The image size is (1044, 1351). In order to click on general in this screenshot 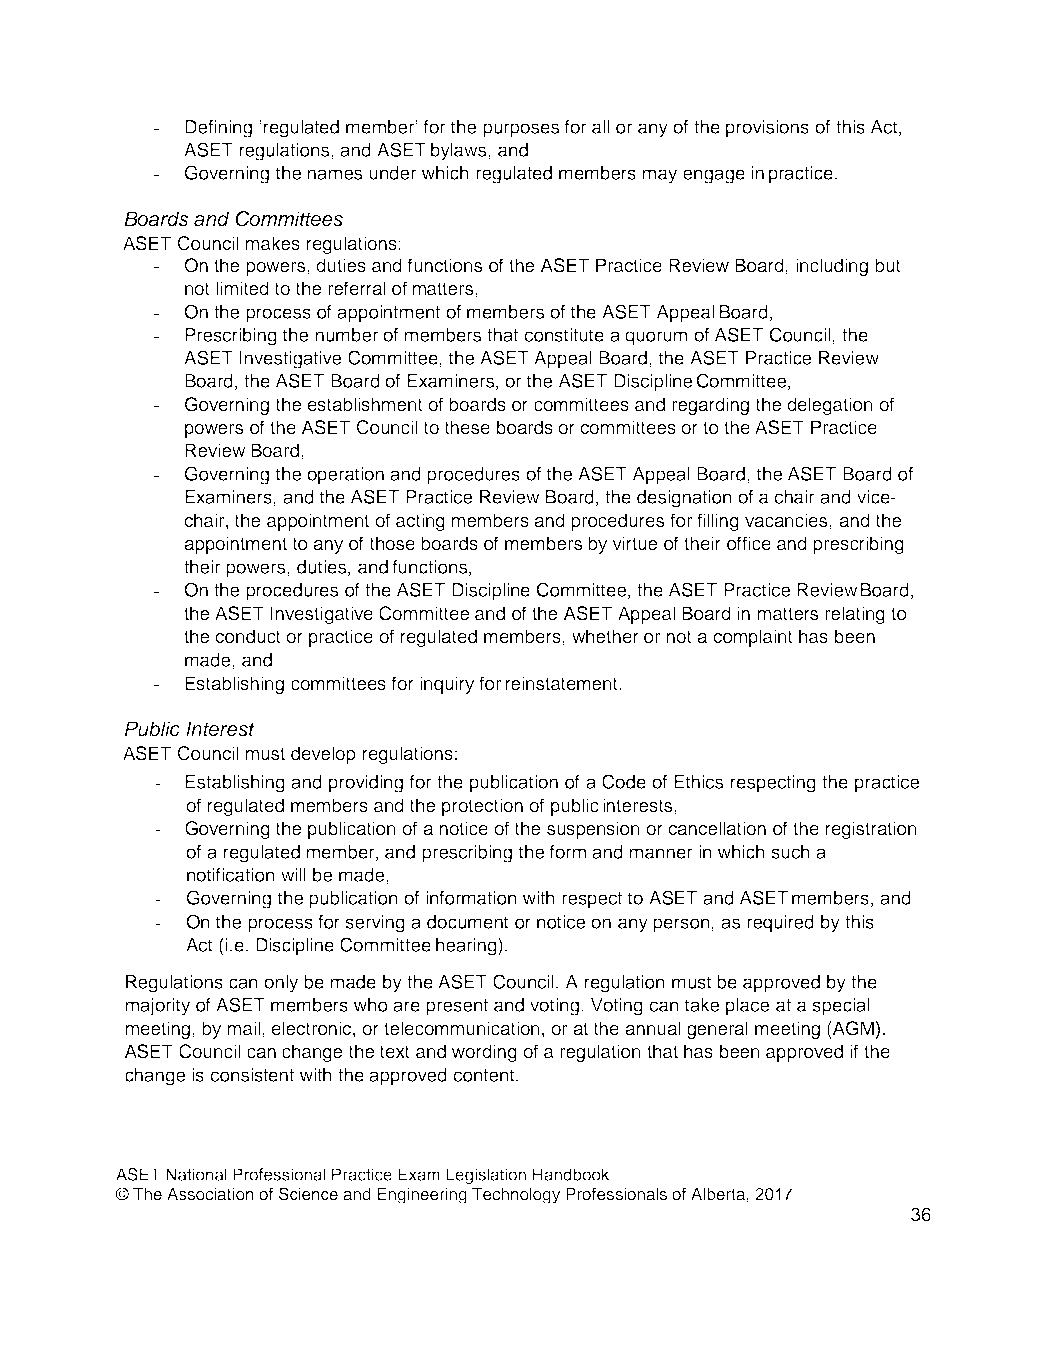, I will do `click(717, 1030)`.
